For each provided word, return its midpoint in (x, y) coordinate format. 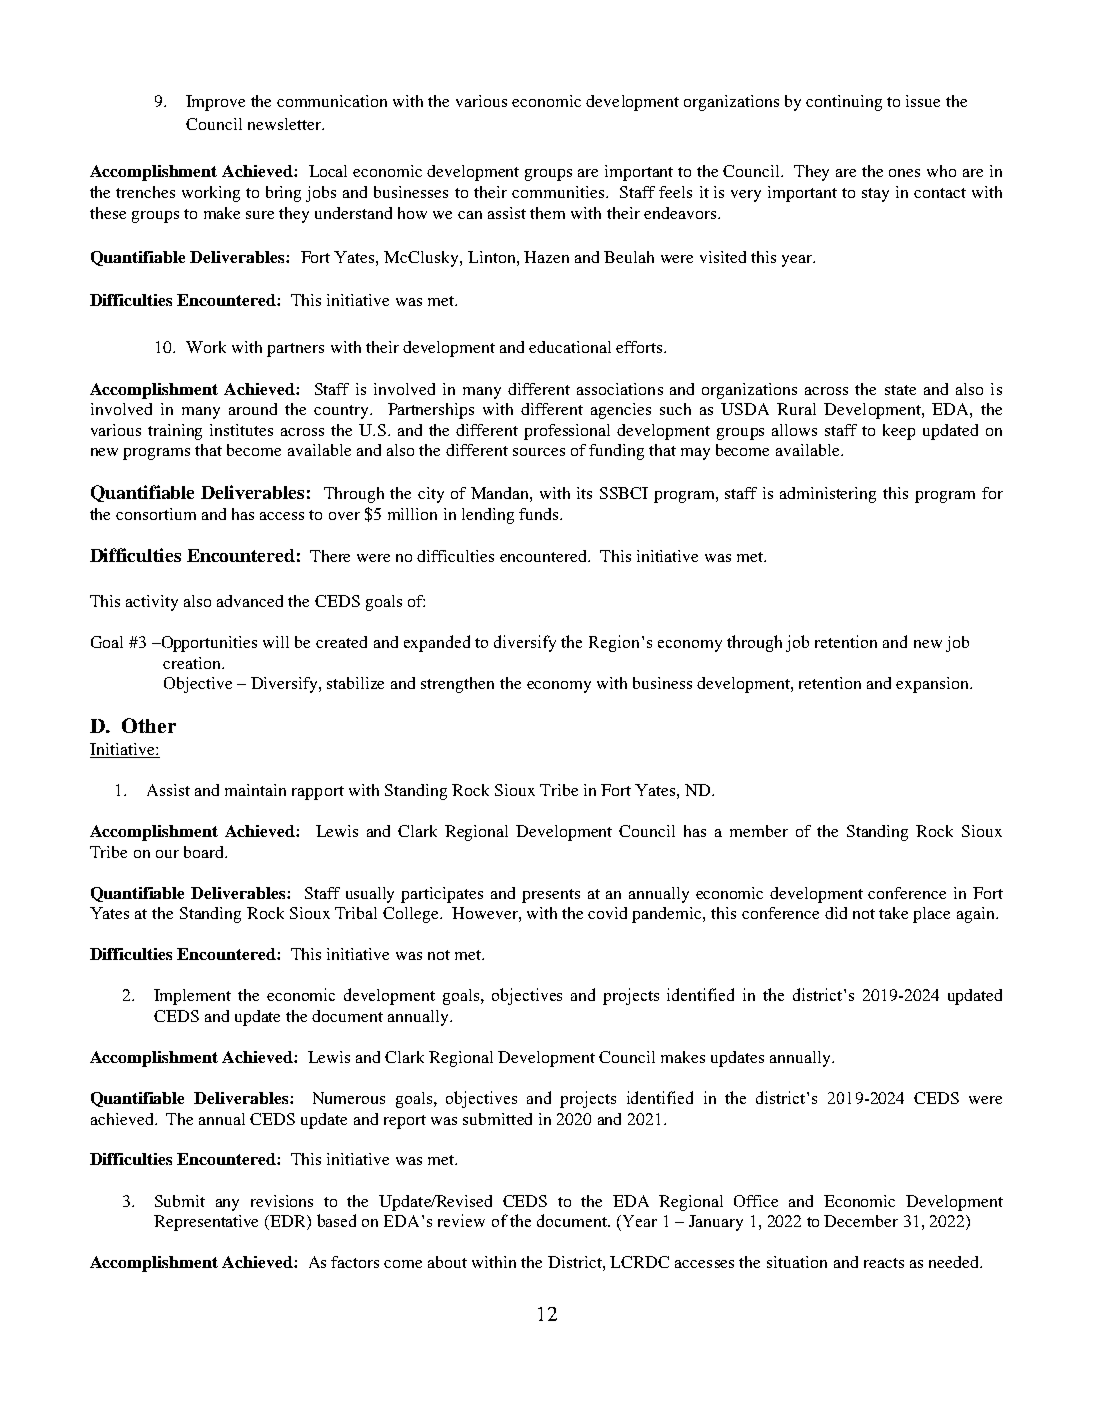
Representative (206, 1223)
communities (559, 192)
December (861, 1221)
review (461, 1220)
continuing (844, 103)
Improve (215, 103)
